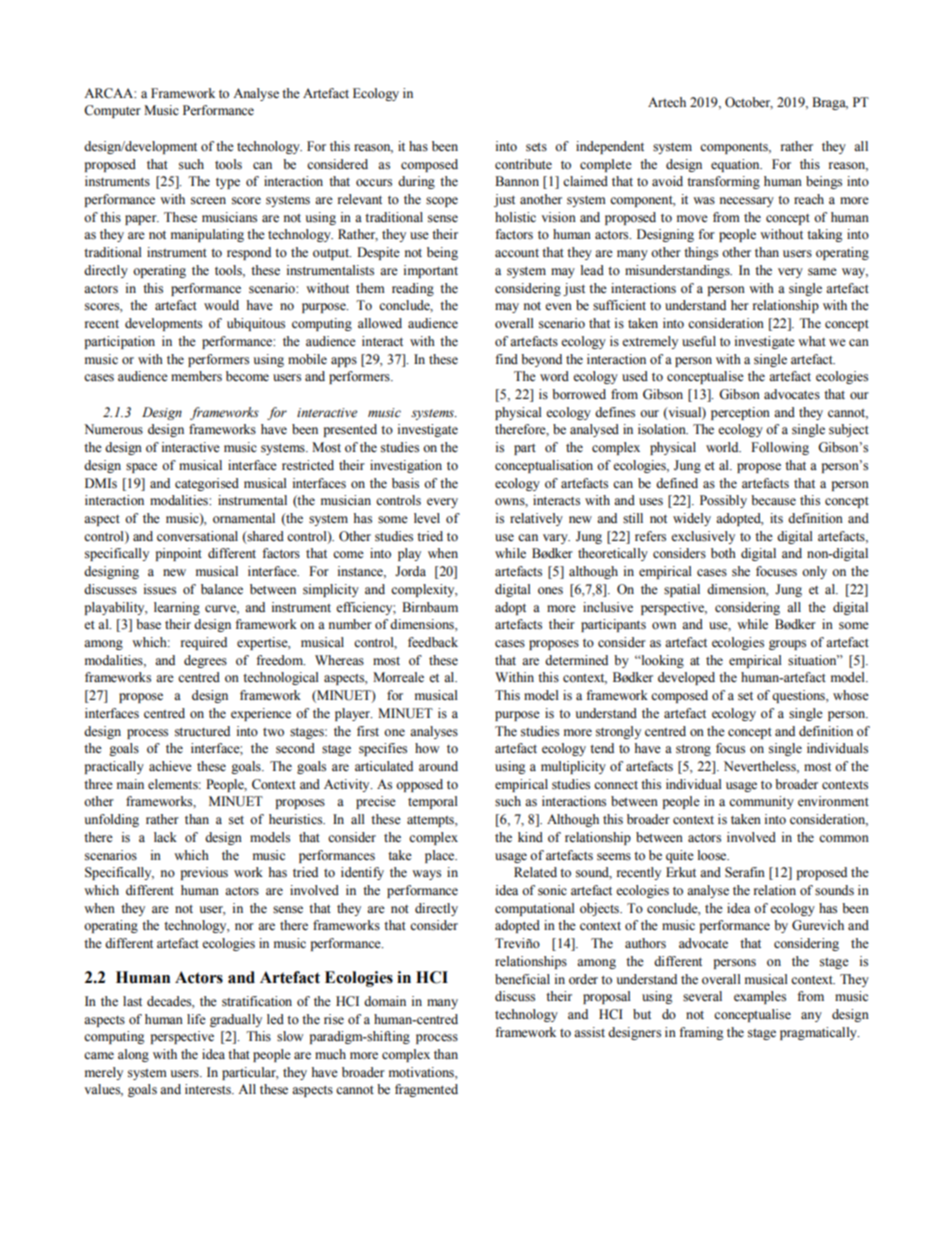 The image size is (952, 1233). Describe the element at coordinates (141, 468) in the page. I see `space` at that location.
